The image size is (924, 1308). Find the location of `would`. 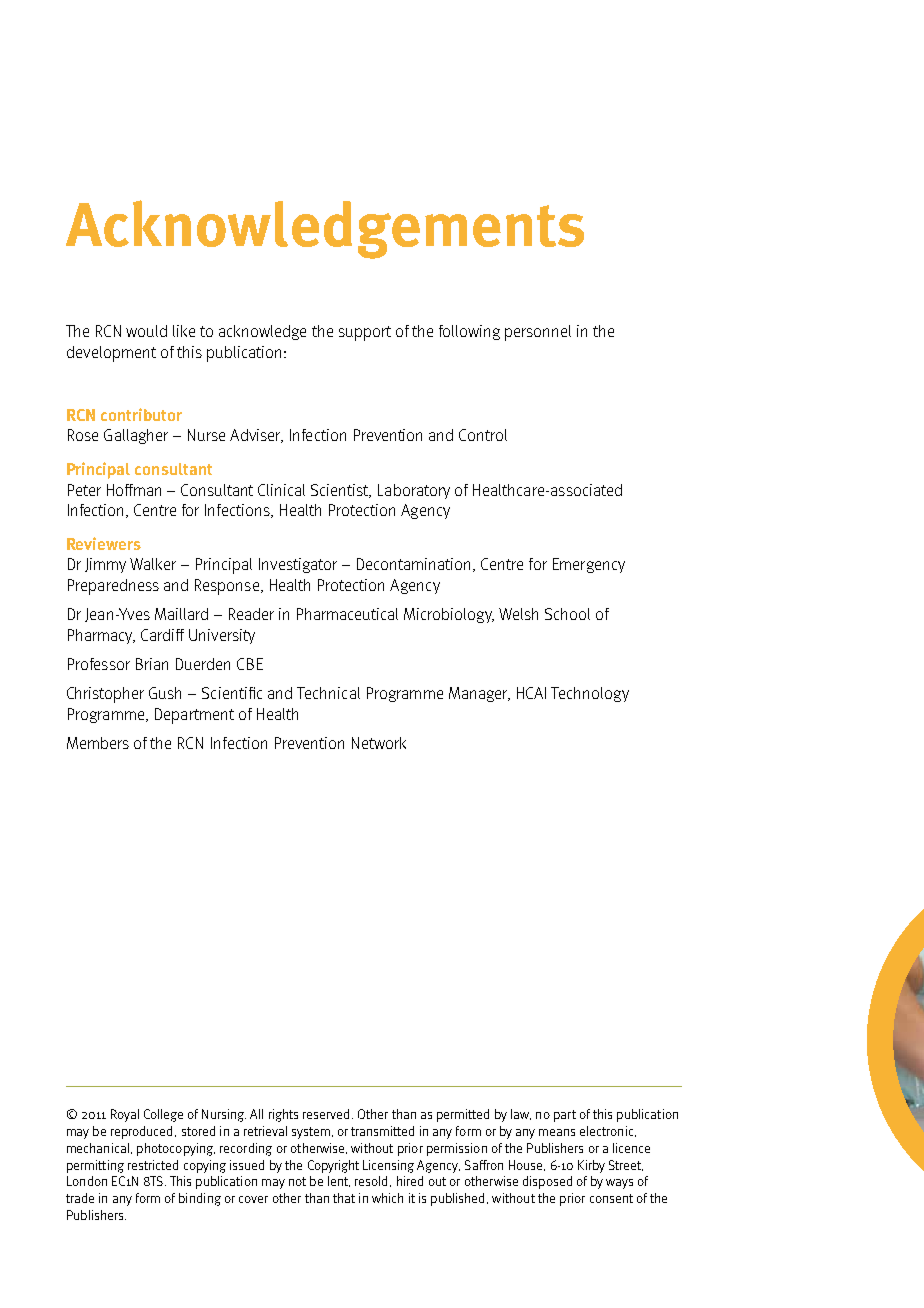

would is located at coordinates (146, 331).
